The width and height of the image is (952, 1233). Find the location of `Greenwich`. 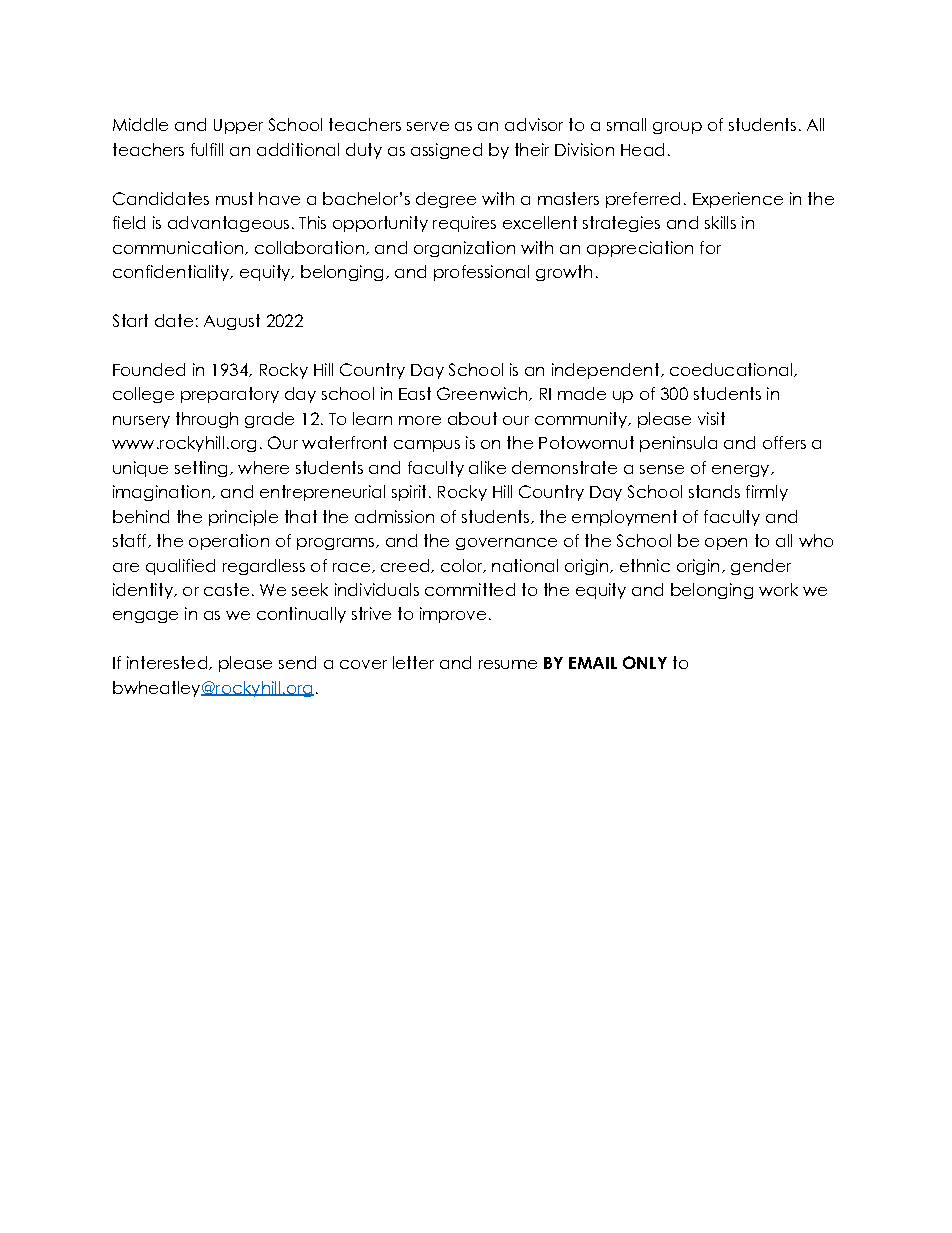

Greenwich is located at coordinates (482, 393).
